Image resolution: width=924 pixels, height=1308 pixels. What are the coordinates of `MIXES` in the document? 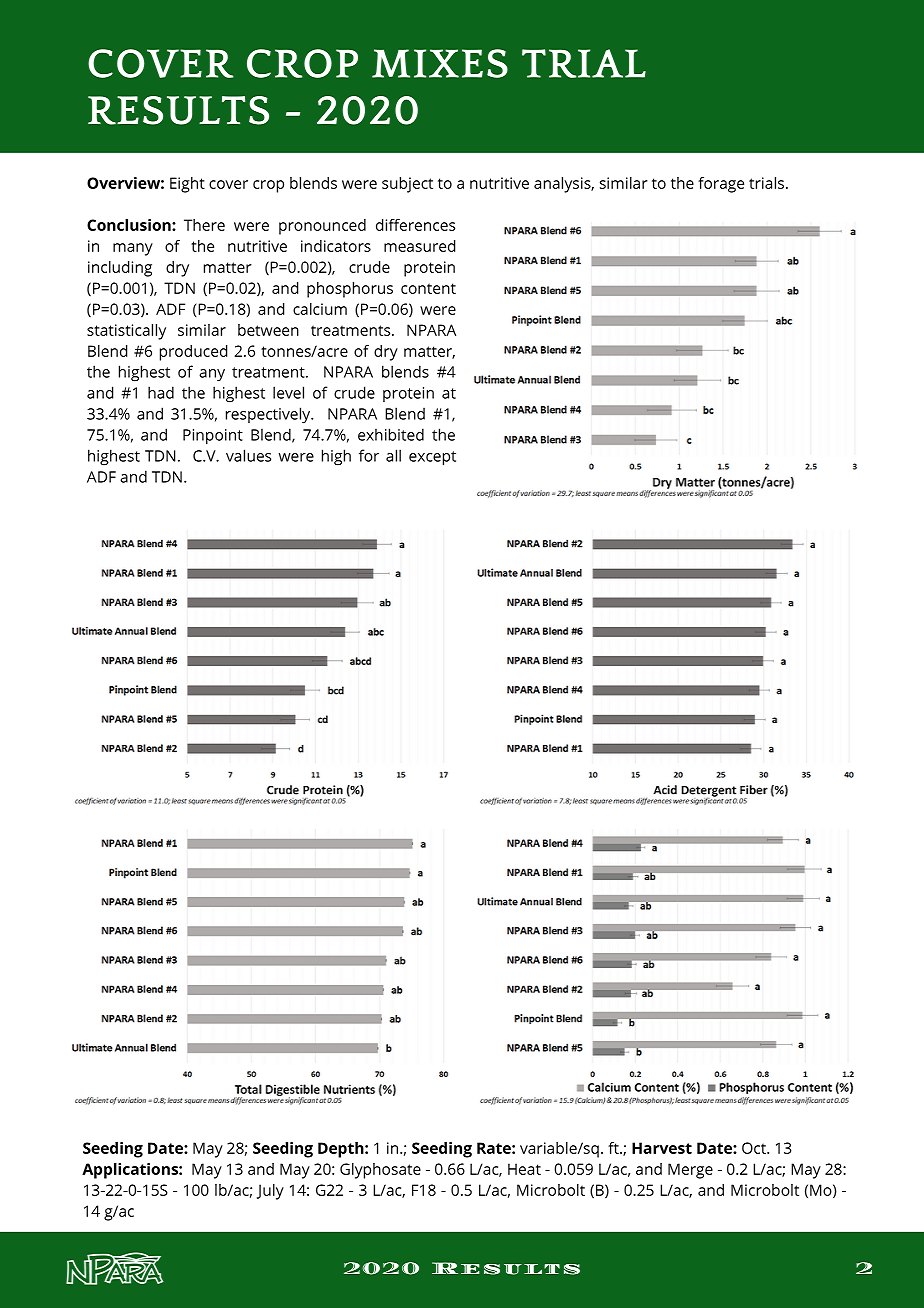 It's located at (440, 63).
